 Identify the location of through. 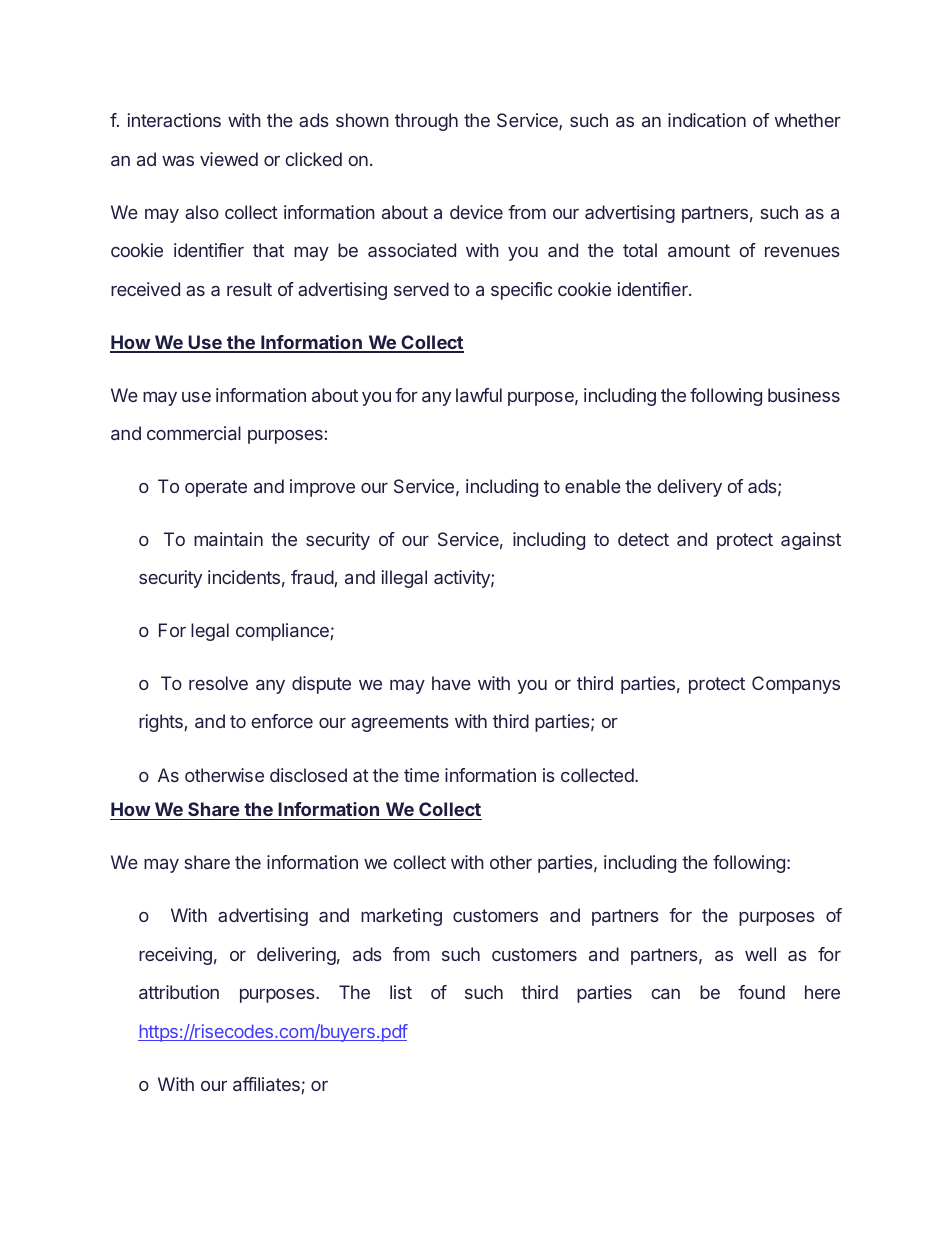
(426, 122).
